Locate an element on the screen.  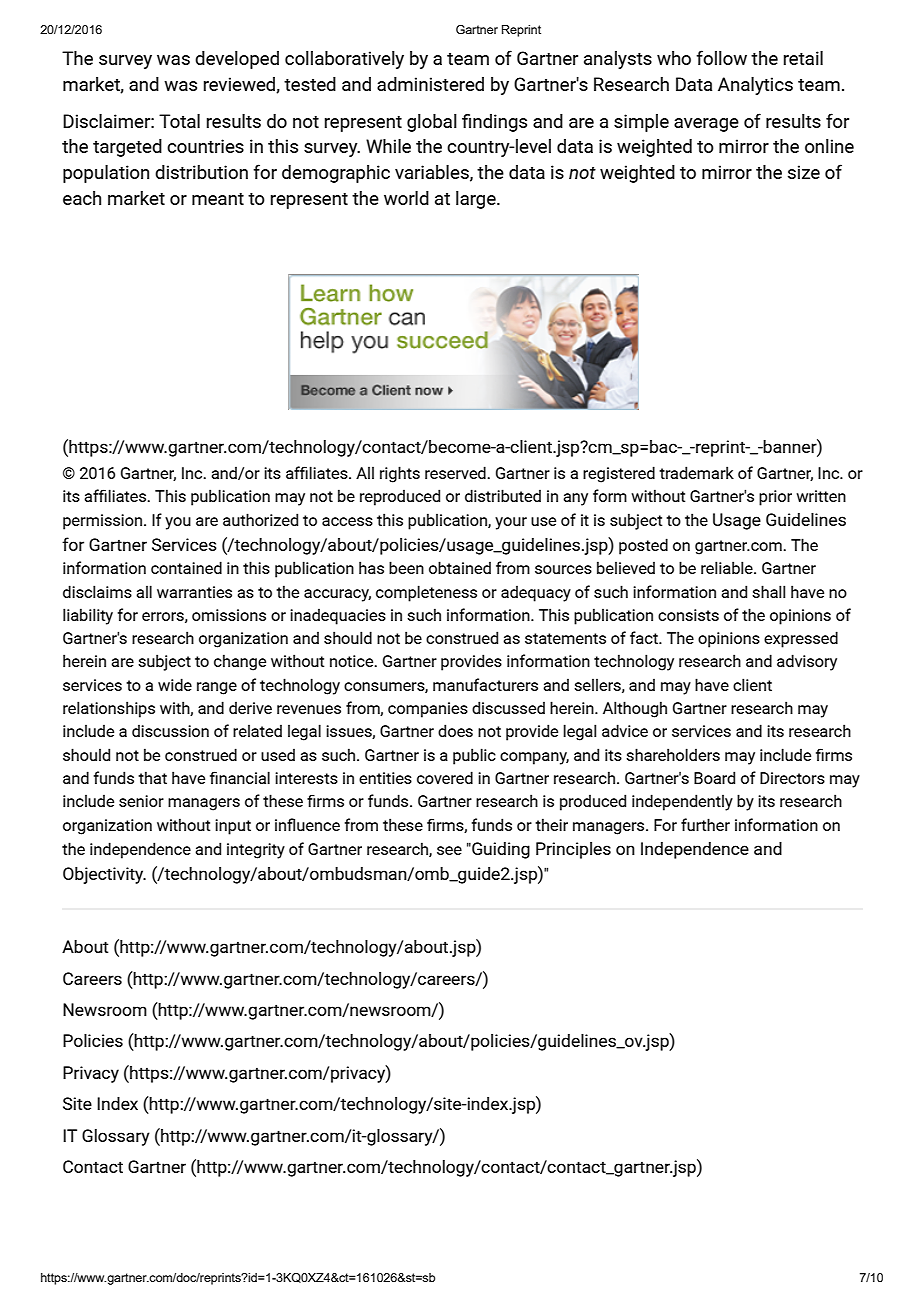
input is located at coordinates (233, 827).
